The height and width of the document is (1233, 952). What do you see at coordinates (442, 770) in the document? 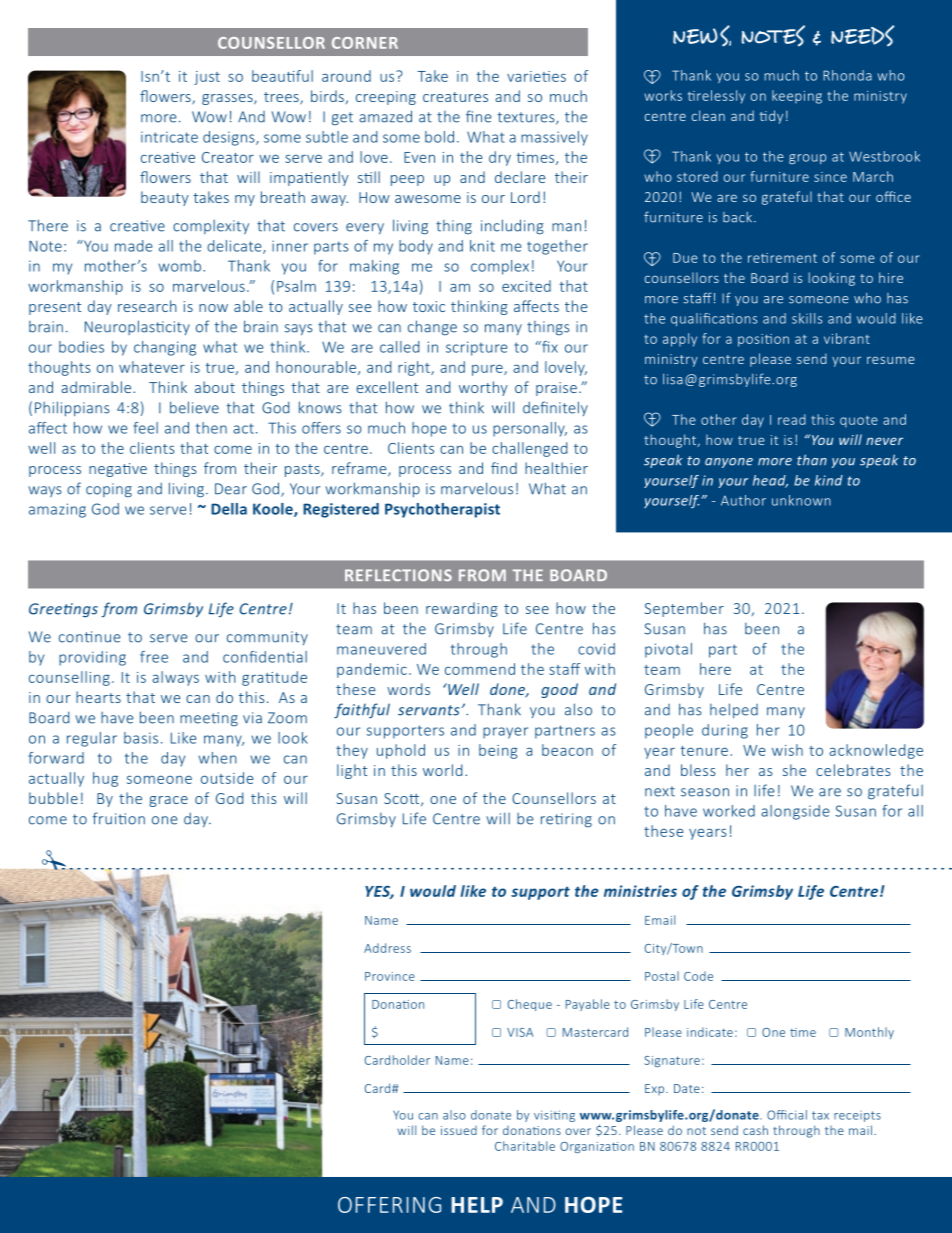
I see `world` at bounding box center [442, 770].
